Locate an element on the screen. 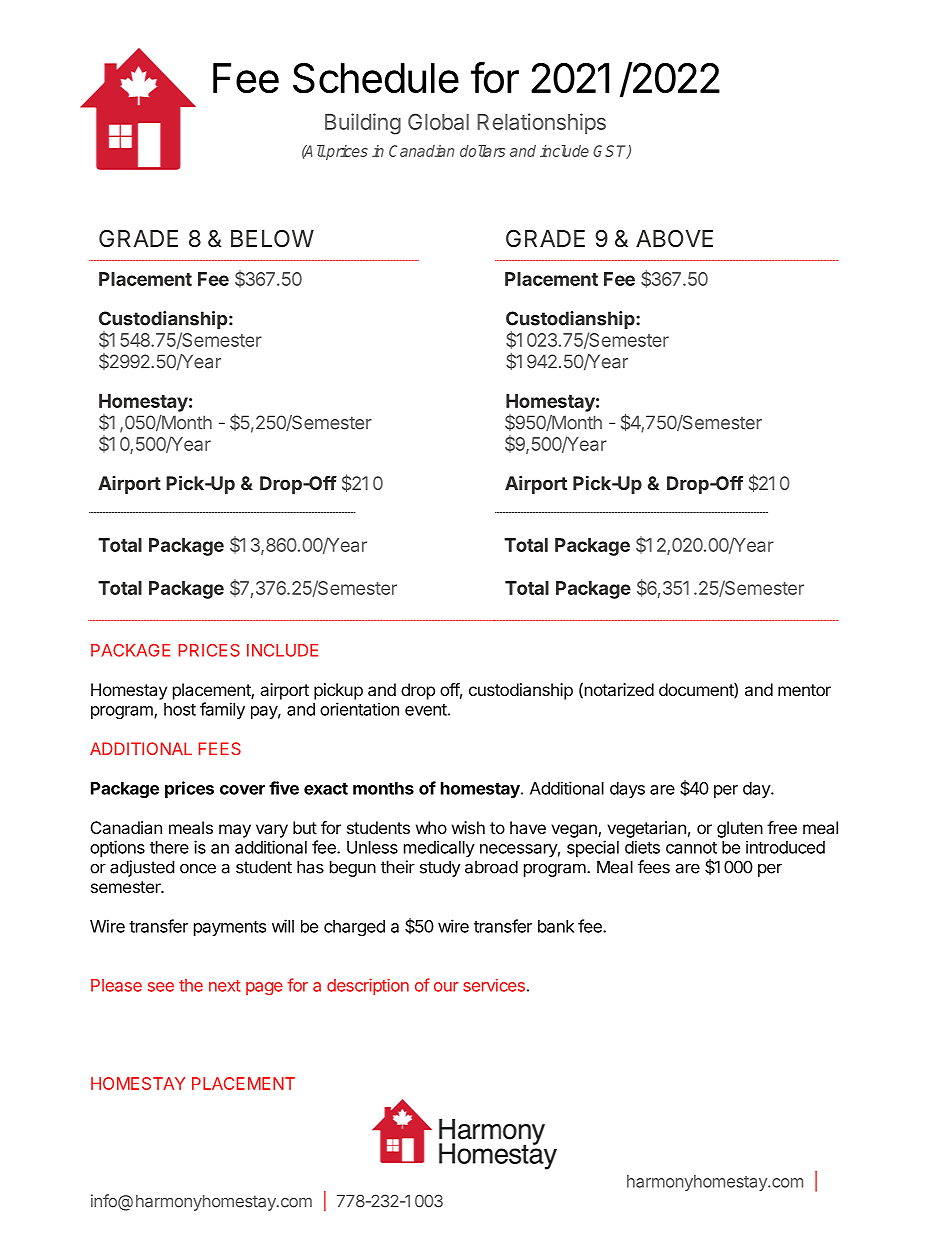  our is located at coordinates (446, 987).
